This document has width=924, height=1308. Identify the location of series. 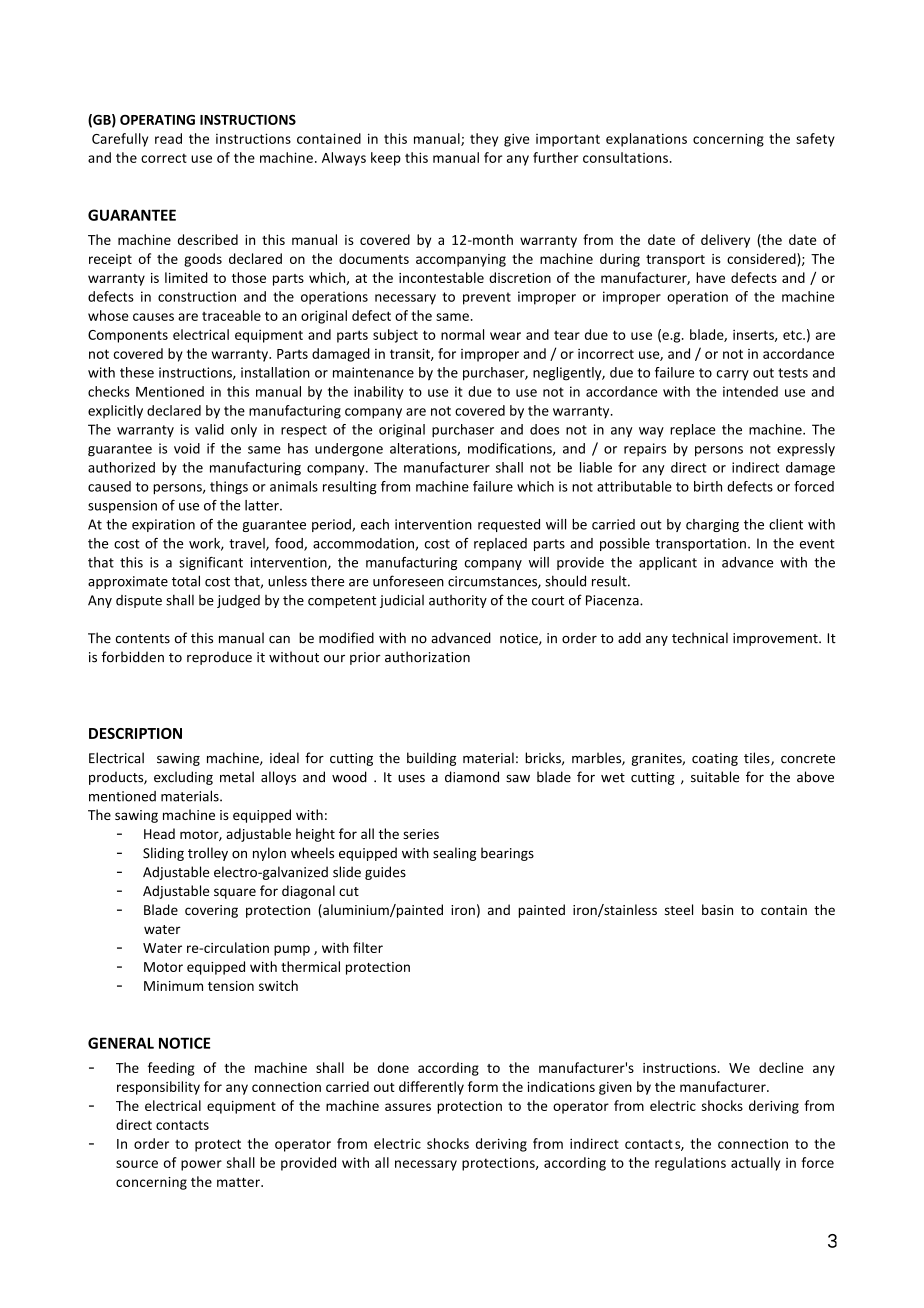
(421, 834).
